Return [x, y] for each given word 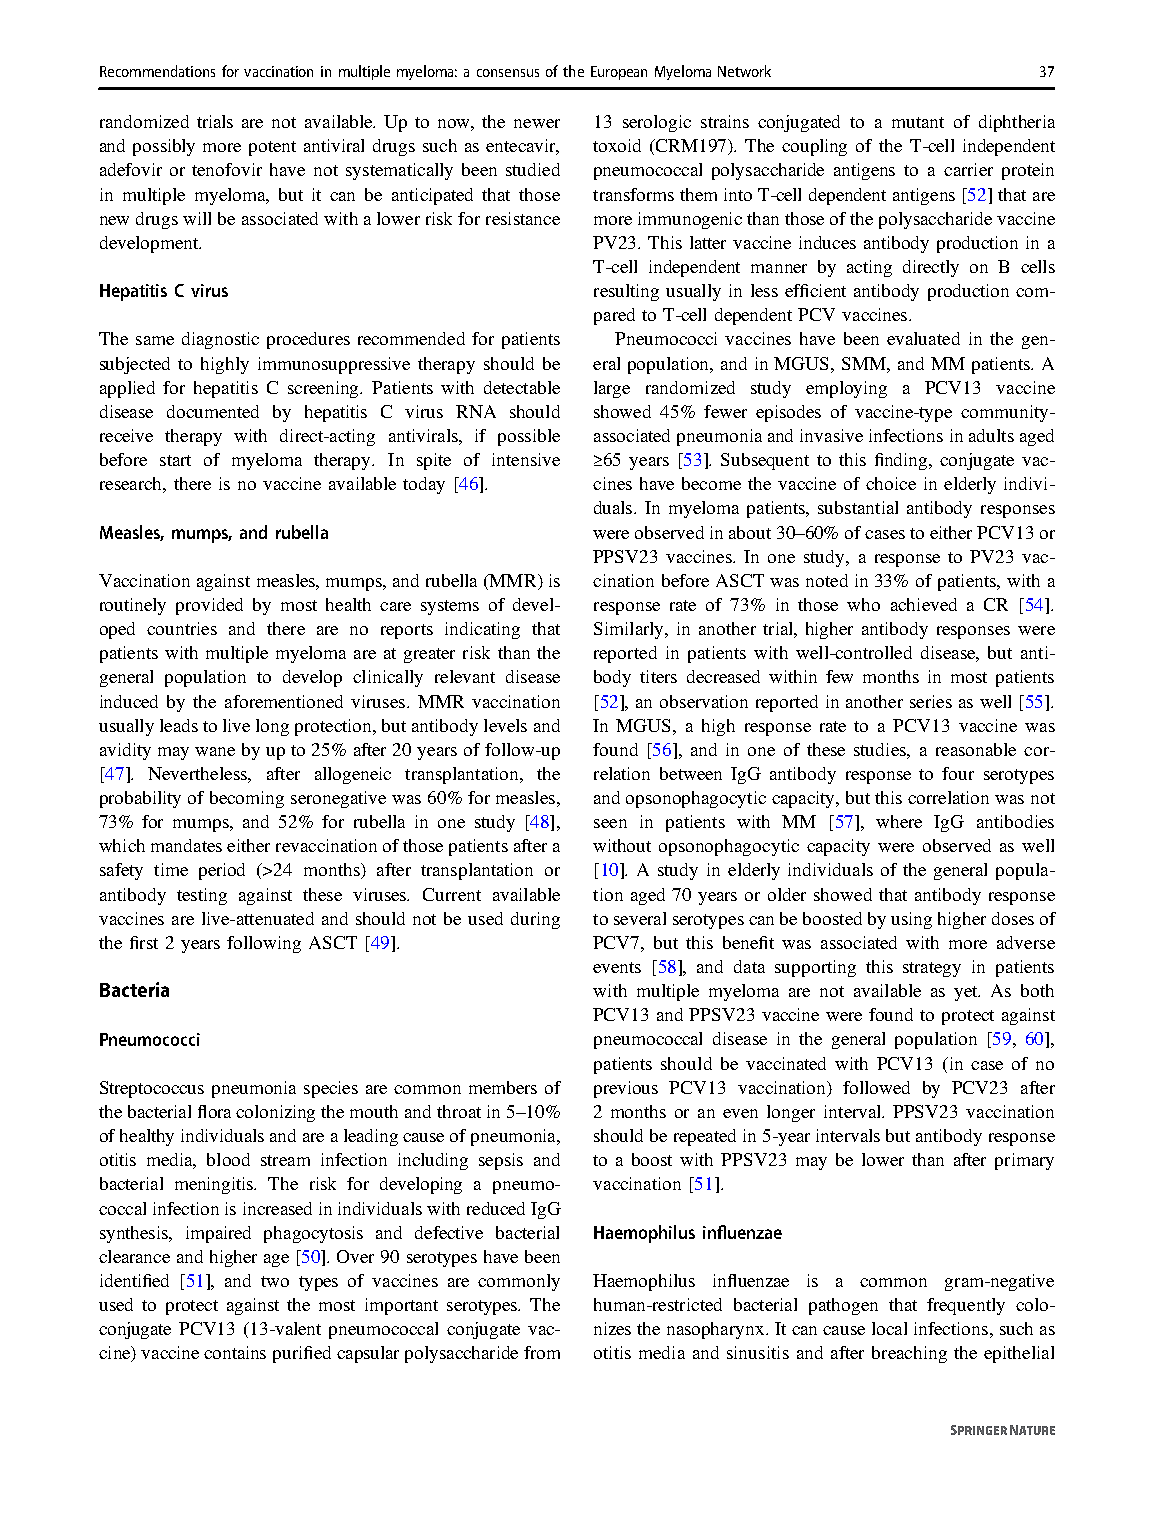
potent [272, 148]
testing [202, 896]
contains [235, 1352]
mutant [918, 122]
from [542, 1352]
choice [891, 483]
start [175, 460]
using [911, 920]
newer [537, 123]
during [535, 920]
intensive [526, 459]
